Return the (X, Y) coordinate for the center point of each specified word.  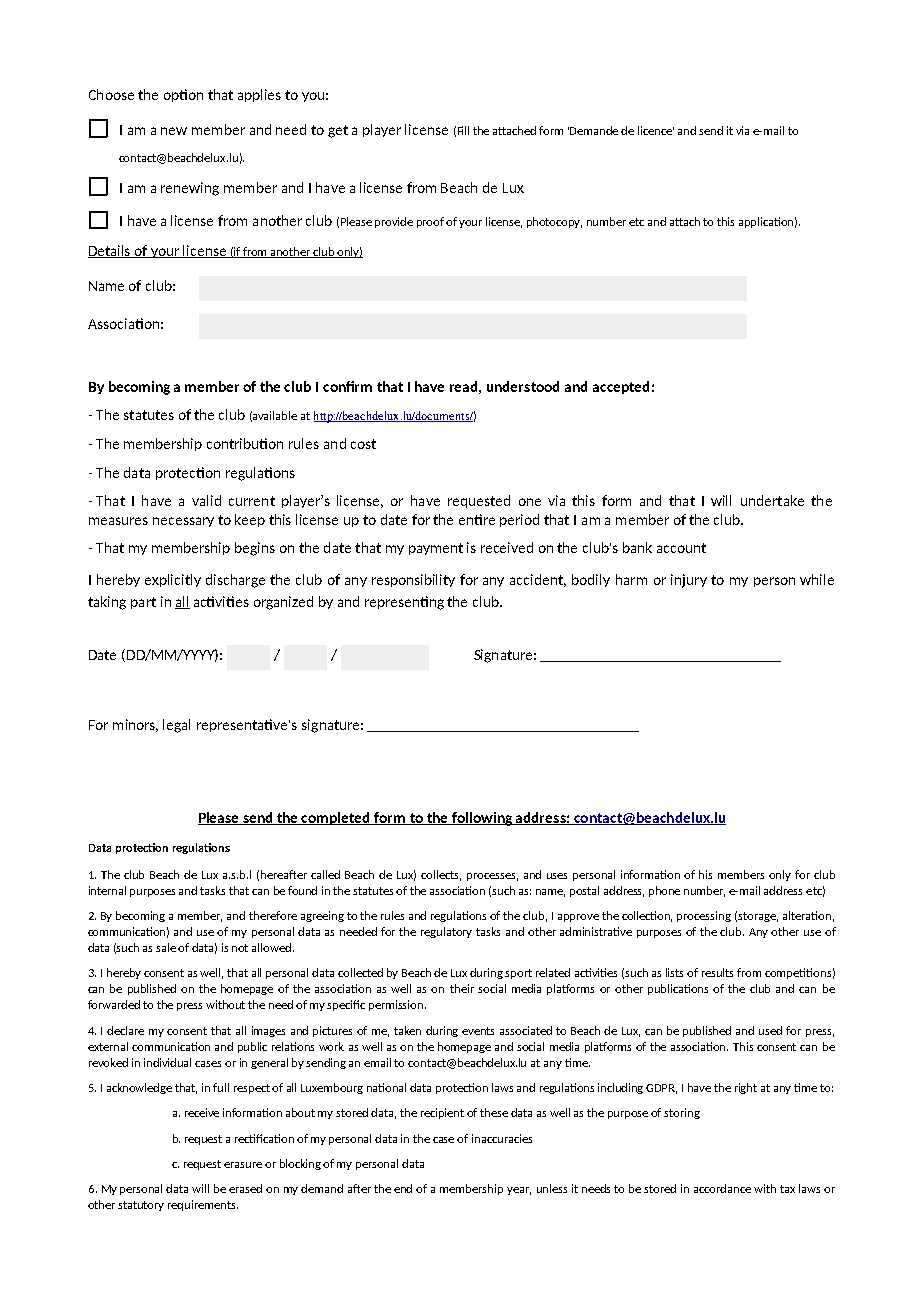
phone (664, 891)
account (681, 548)
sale (167, 947)
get (338, 131)
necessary (183, 522)
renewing (190, 189)
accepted (621, 387)
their (462, 988)
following (482, 819)
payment (436, 549)
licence (656, 130)
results (717, 972)
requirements (203, 1205)
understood (523, 386)
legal (176, 726)
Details (110, 251)
